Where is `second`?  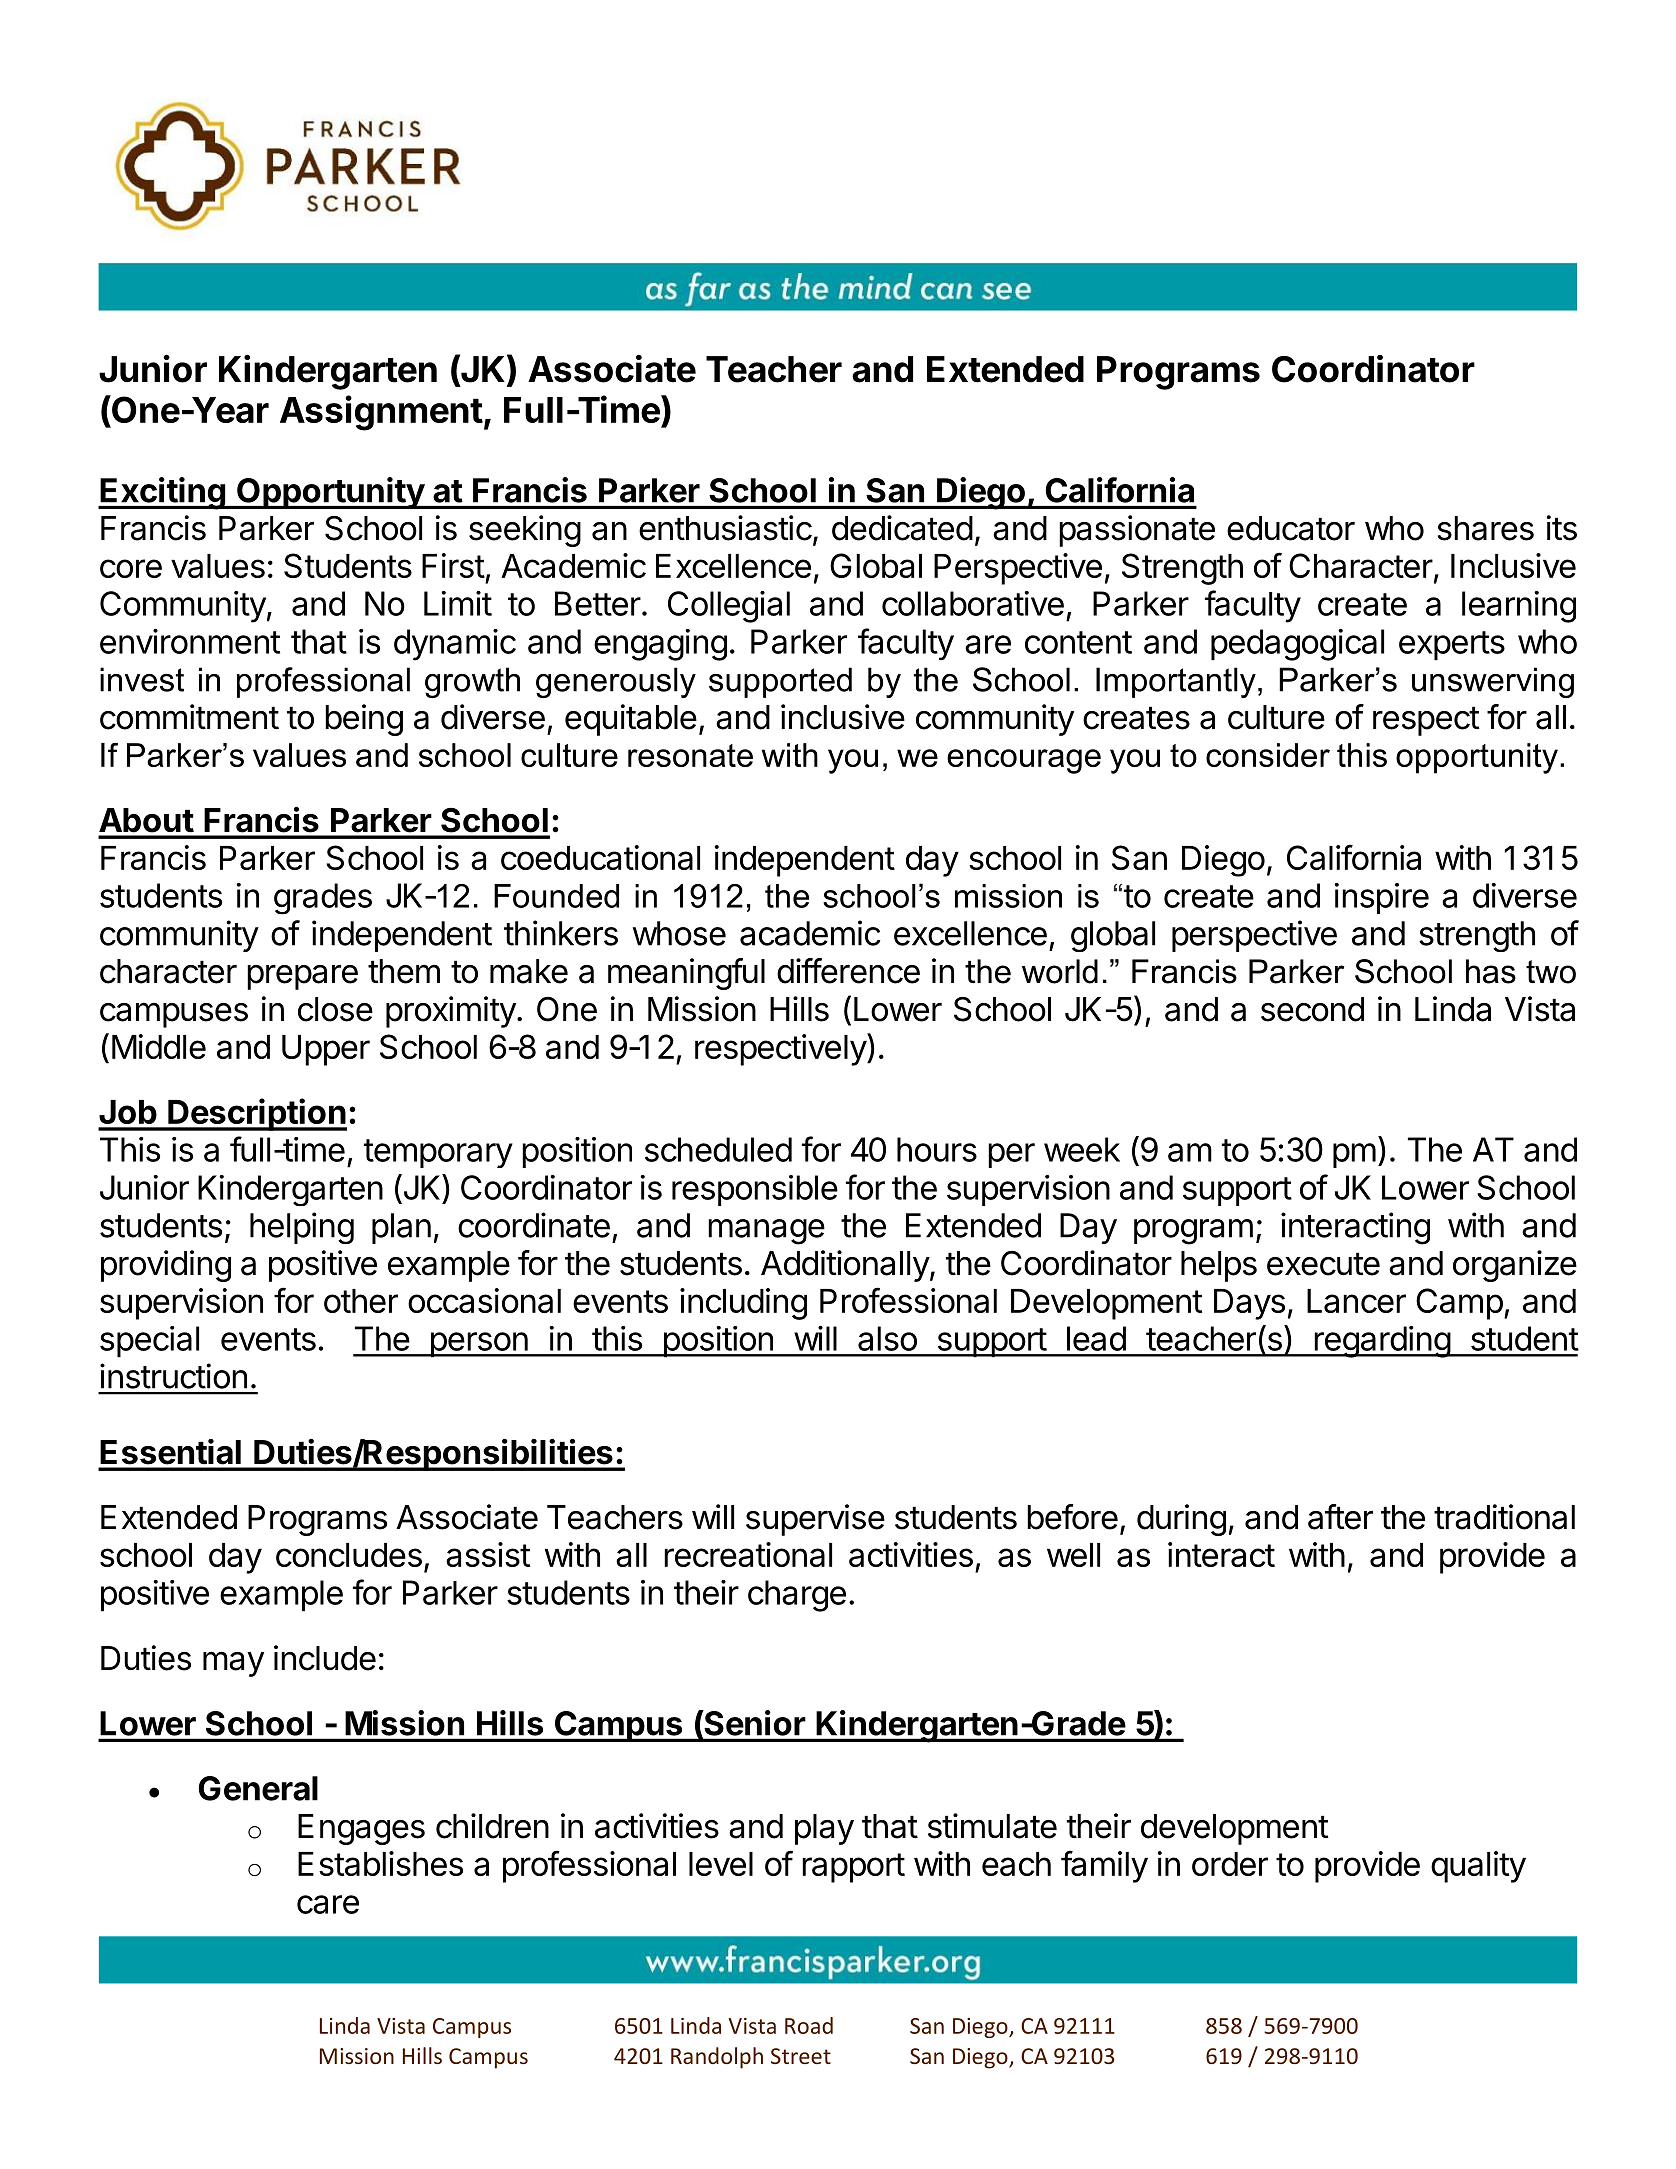 second is located at coordinates (1312, 1009).
